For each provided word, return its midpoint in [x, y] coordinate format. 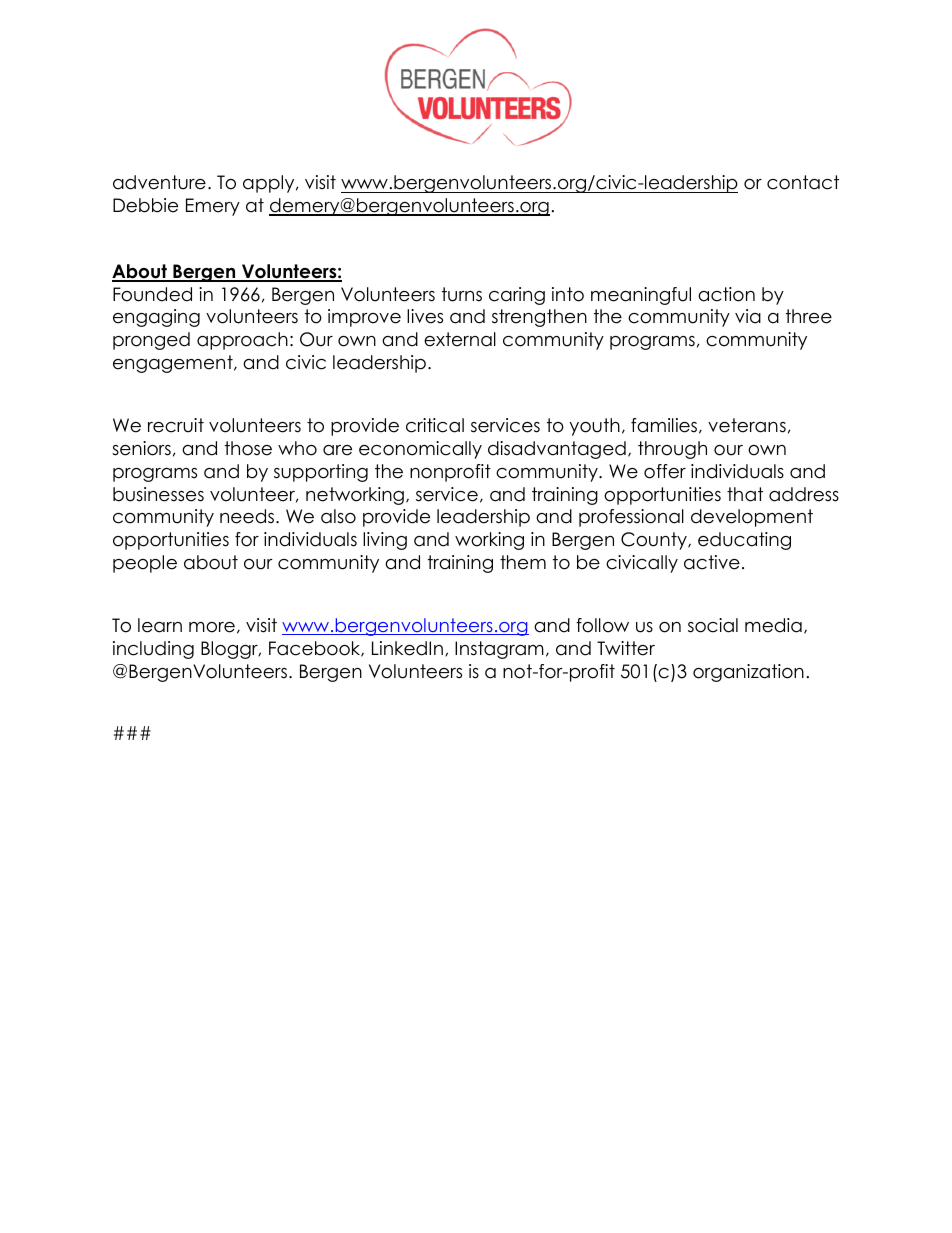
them [523, 562]
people [145, 564]
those [248, 448]
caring [517, 296]
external [460, 339]
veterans [747, 425]
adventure [159, 182]
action [726, 294]
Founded [152, 294]
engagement [174, 364]
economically [420, 450]
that [745, 494]
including [153, 650]
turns [462, 294]
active [712, 562]
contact [803, 182]
